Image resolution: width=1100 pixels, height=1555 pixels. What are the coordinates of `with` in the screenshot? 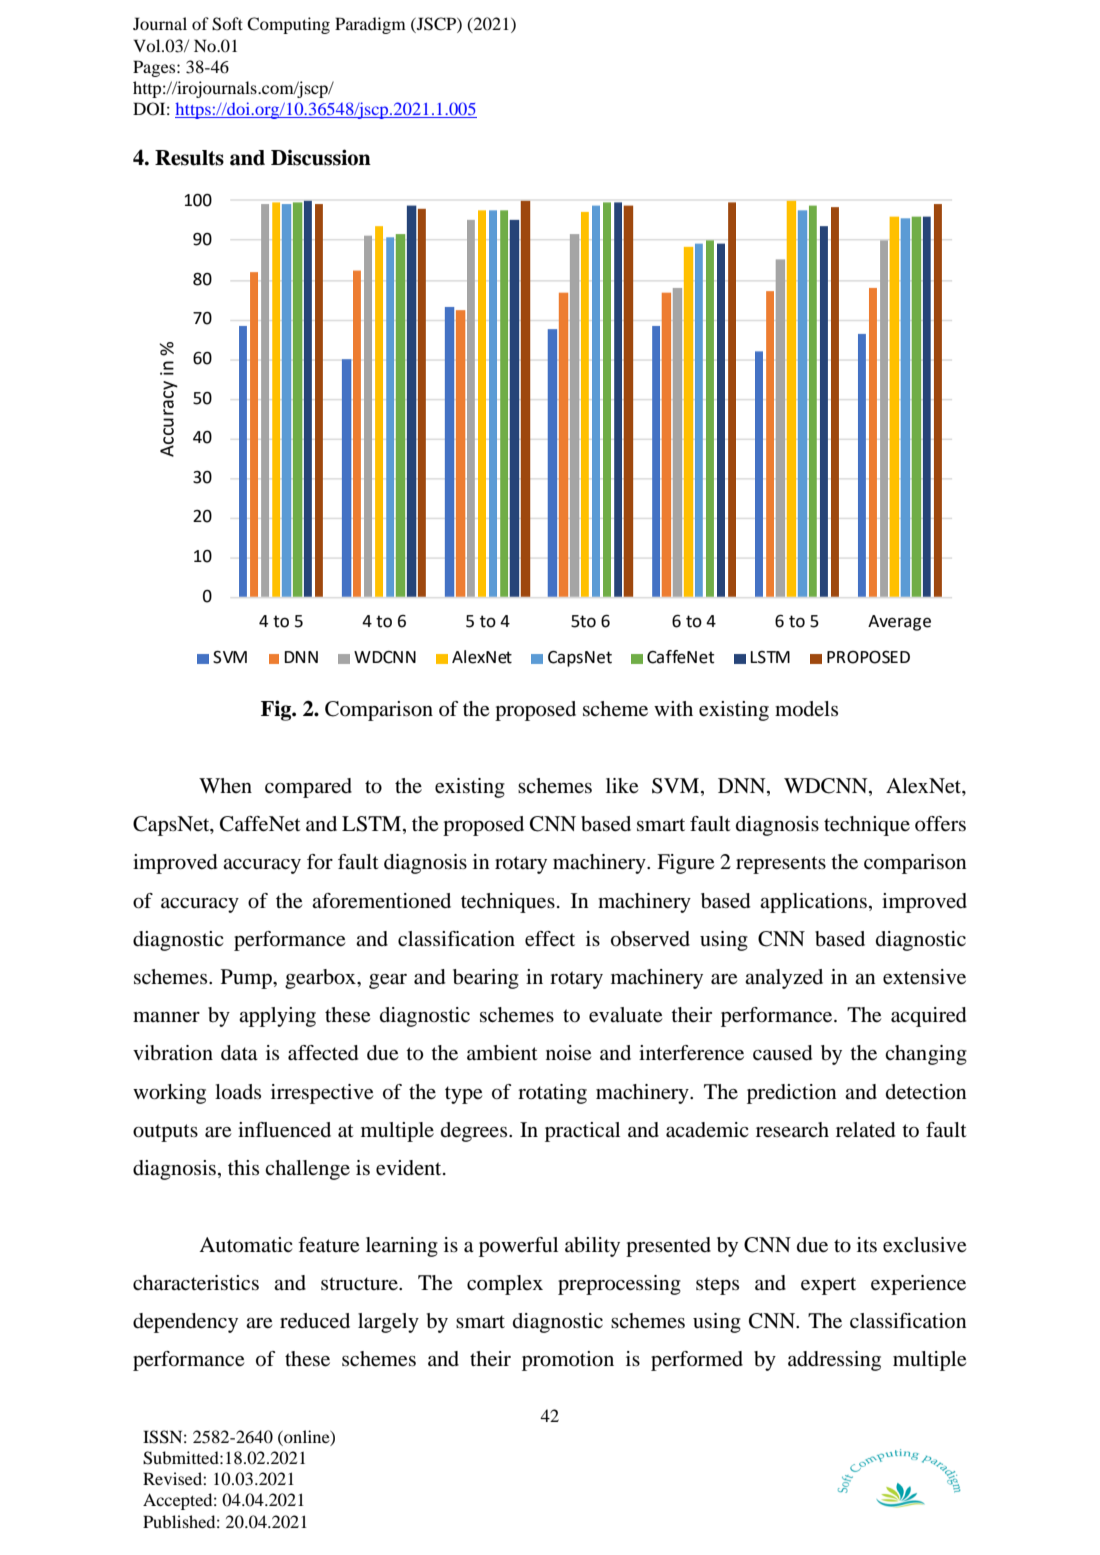 It's located at (673, 708).
